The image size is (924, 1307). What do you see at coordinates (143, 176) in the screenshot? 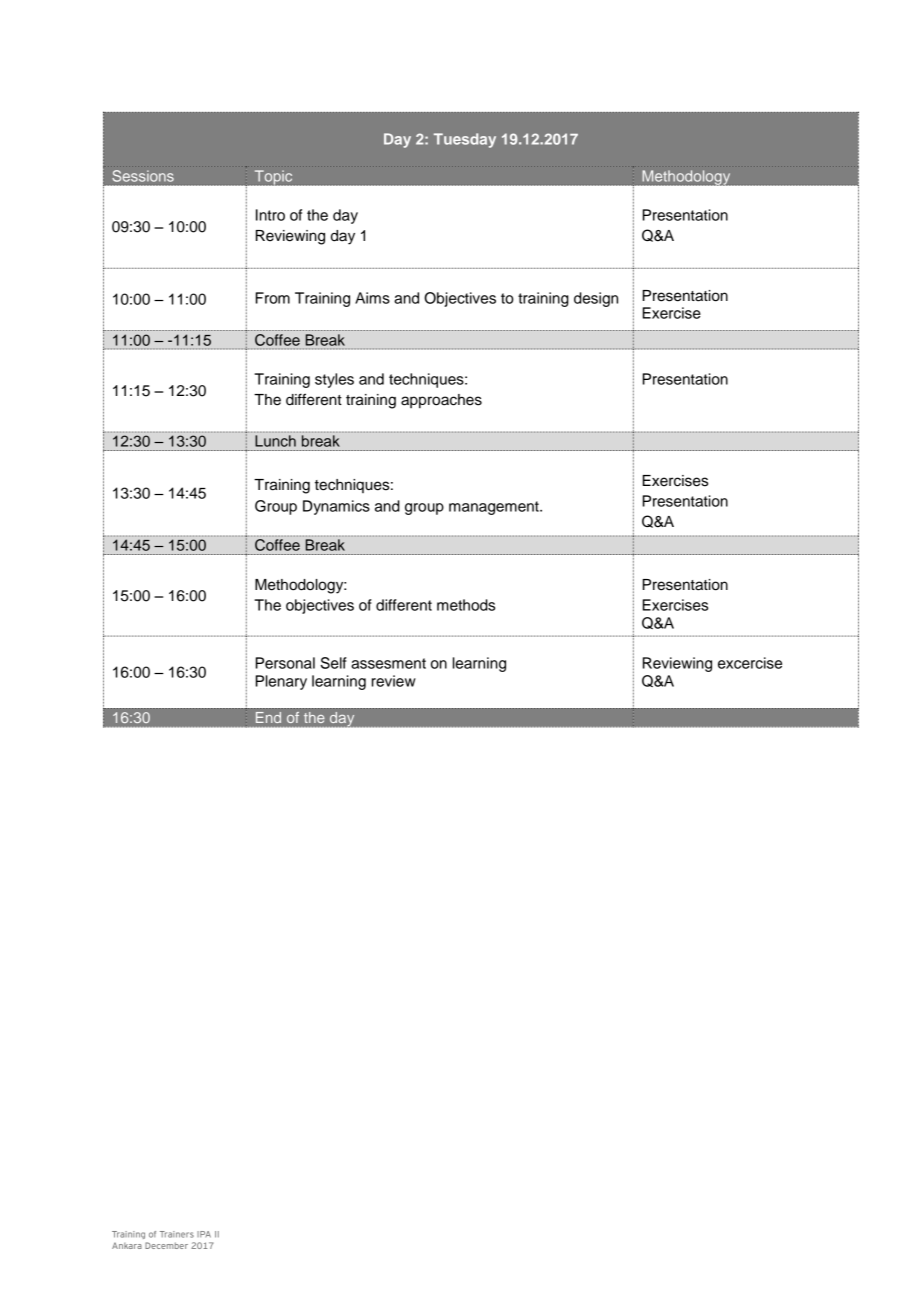
I see `Sessions` at bounding box center [143, 176].
